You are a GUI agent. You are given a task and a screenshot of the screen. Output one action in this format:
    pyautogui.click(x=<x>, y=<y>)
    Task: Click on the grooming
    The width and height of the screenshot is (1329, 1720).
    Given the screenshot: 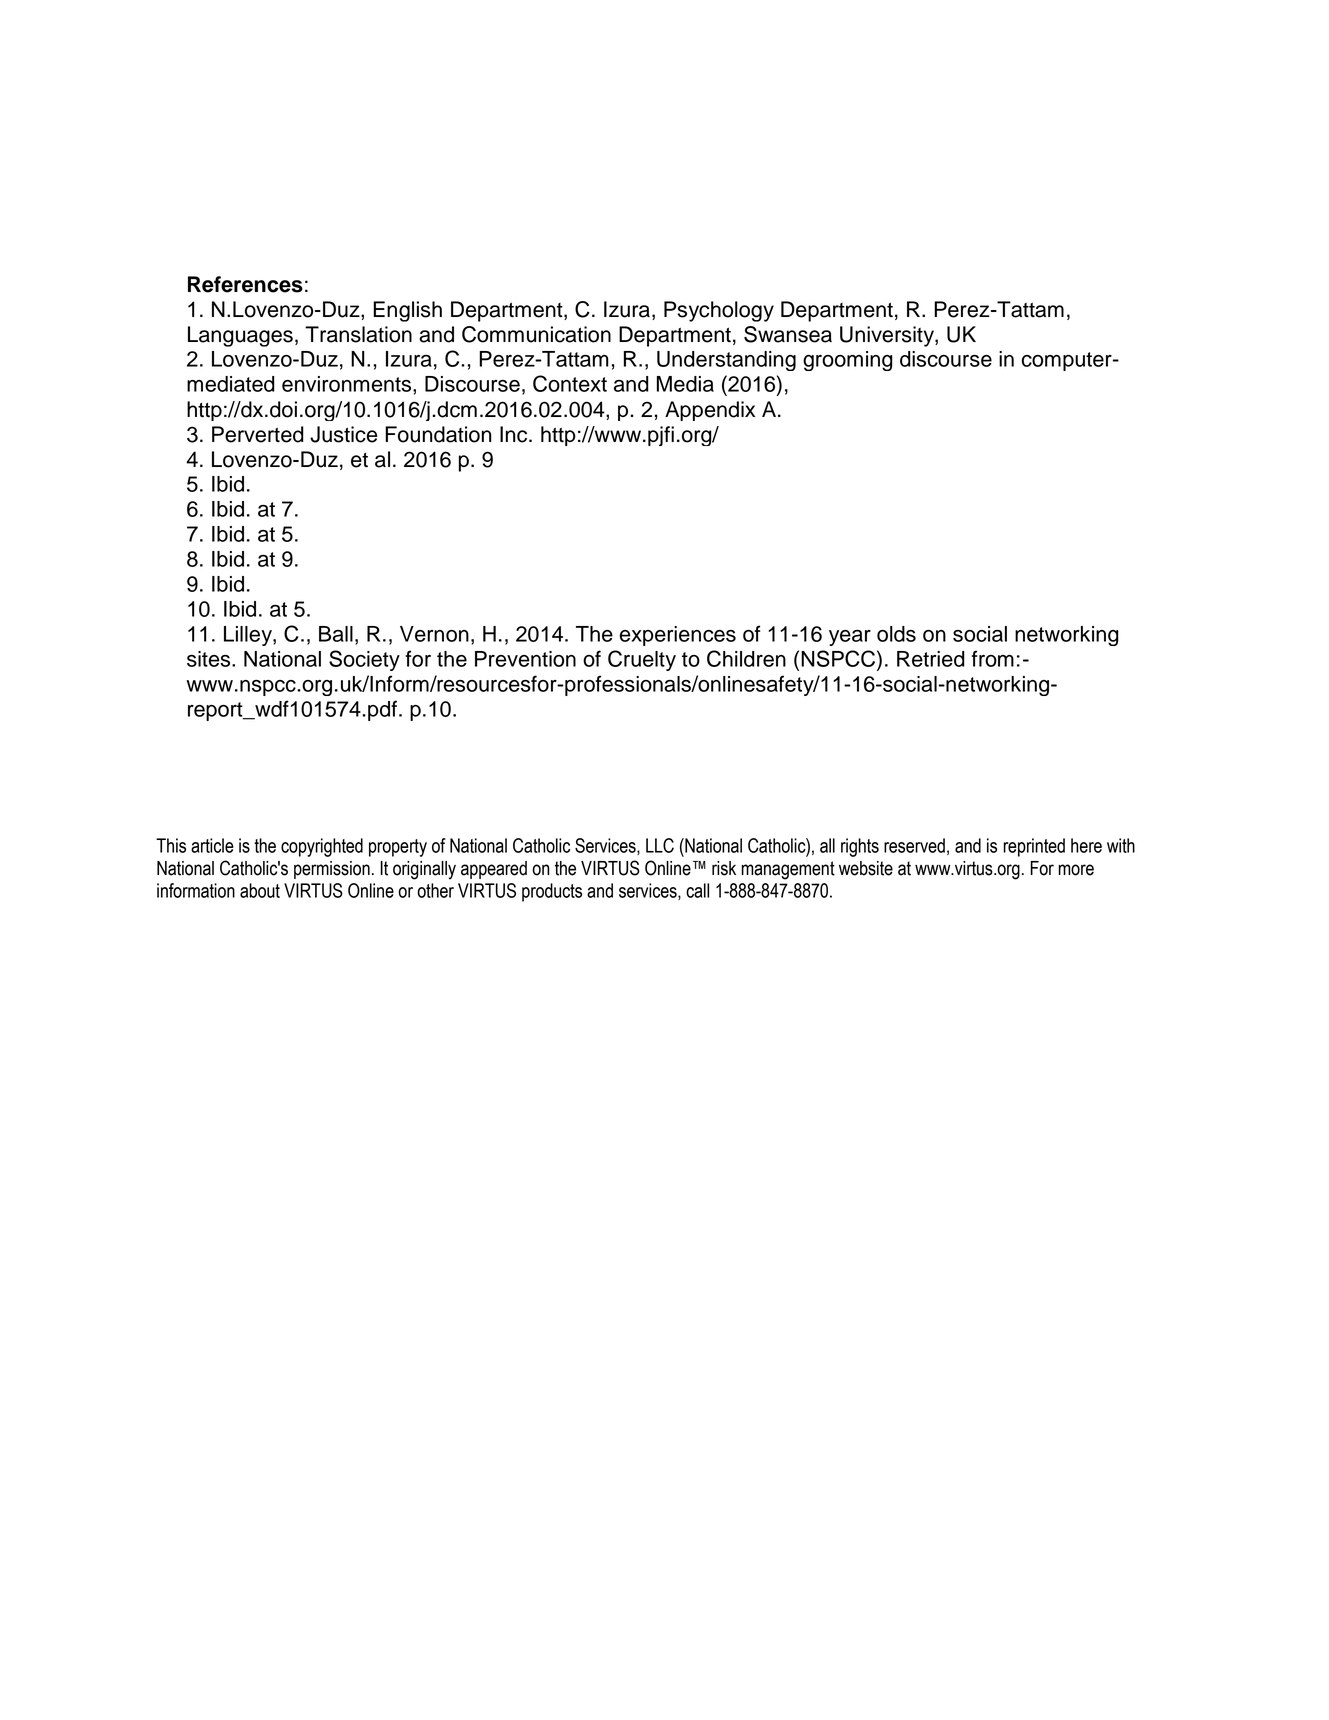 What is the action you would take?
    pyautogui.click(x=848, y=361)
